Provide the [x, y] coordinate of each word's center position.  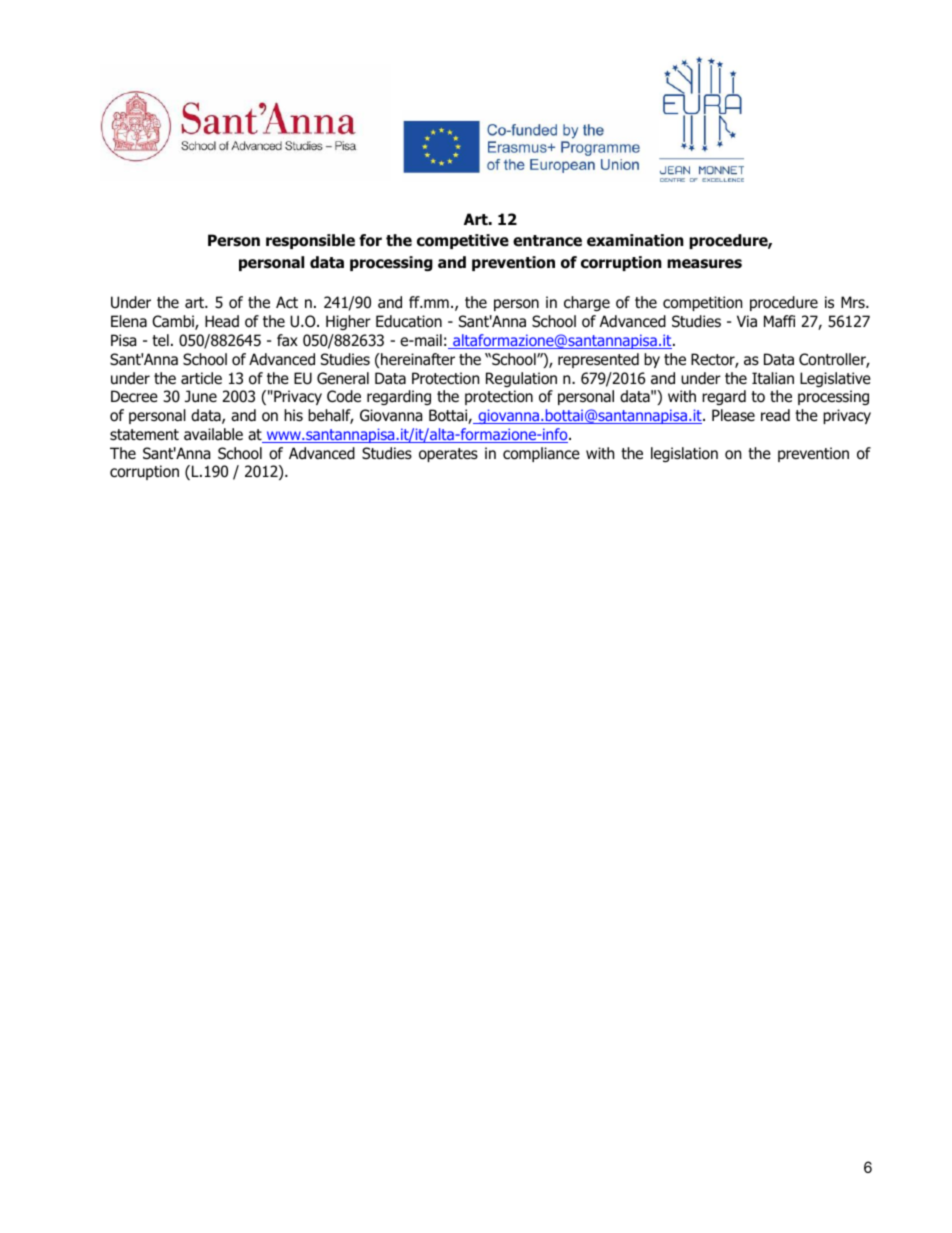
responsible [310, 241]
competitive [463, 241]
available [213, 434]
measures [704, 264]
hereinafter [417, 359]
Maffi [779, 321]
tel [160, 340]
